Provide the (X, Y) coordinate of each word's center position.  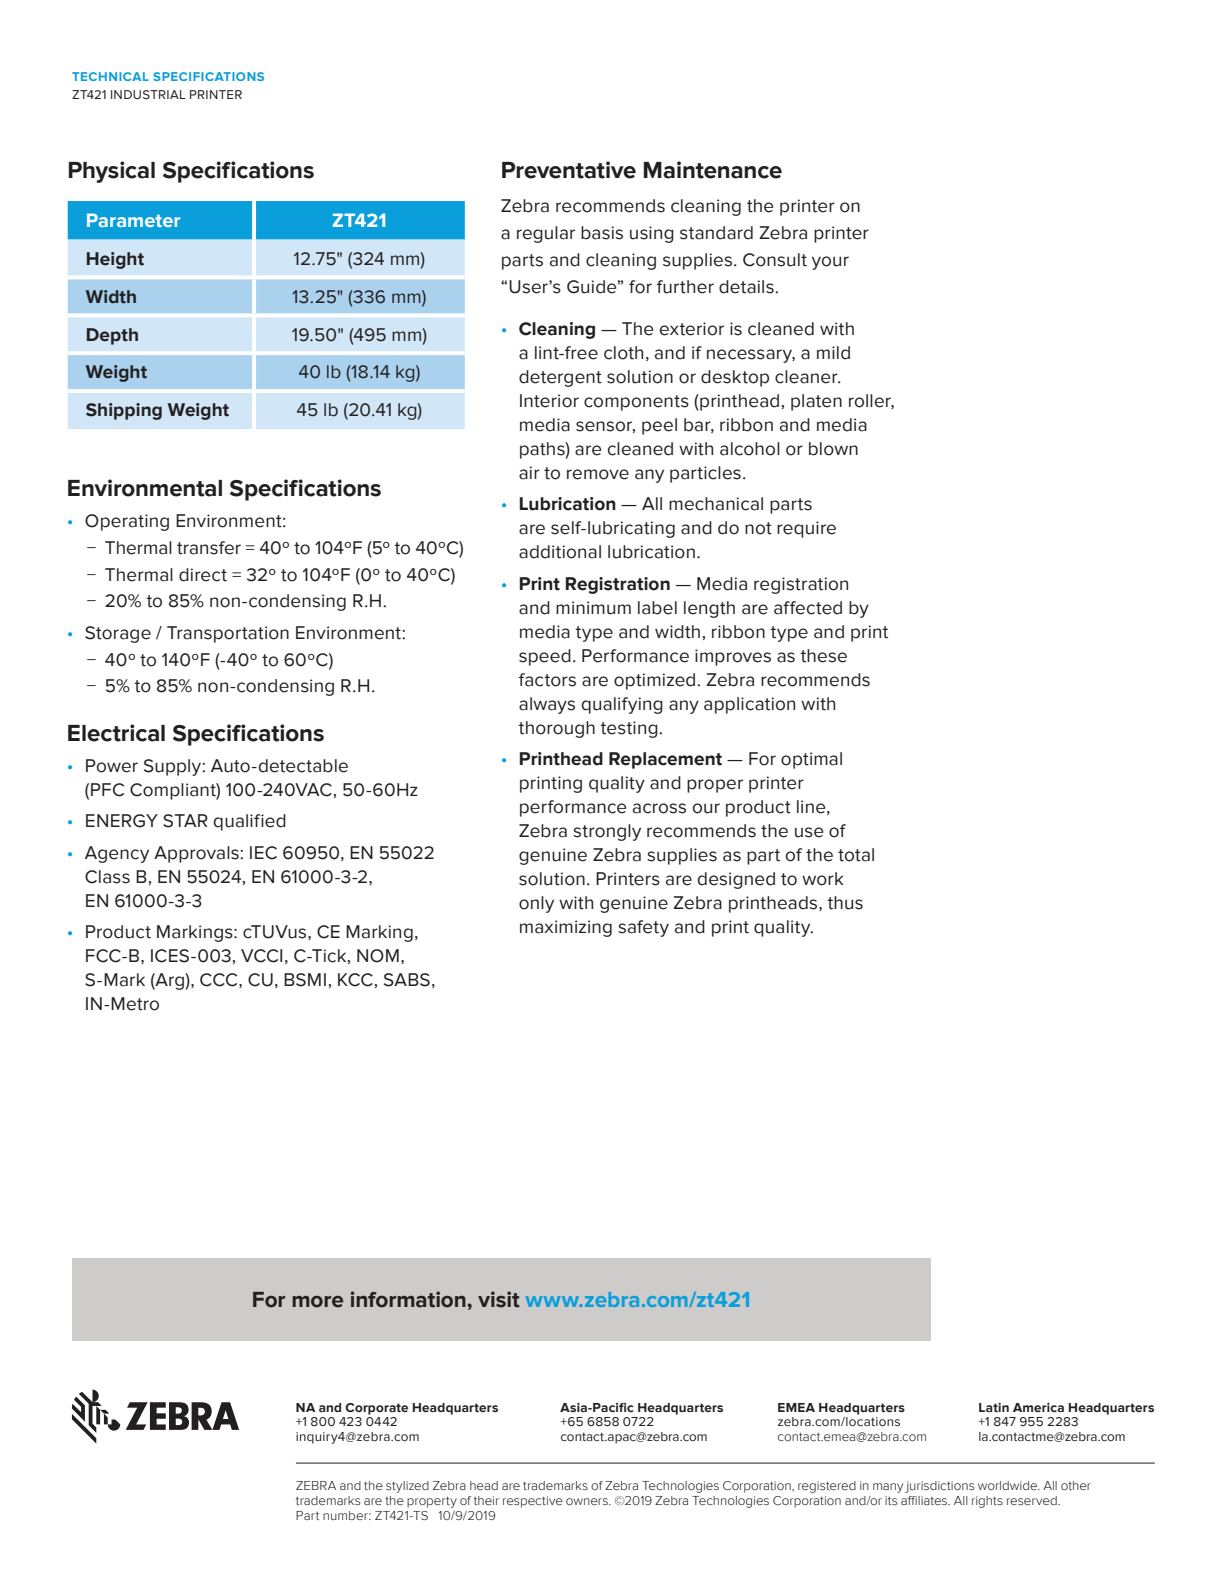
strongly (607, 832)
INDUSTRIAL (148, 94)
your (830, 263)
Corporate (376, 1409)
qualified (249, 822)
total (856, 855)
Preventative (569, 170)
